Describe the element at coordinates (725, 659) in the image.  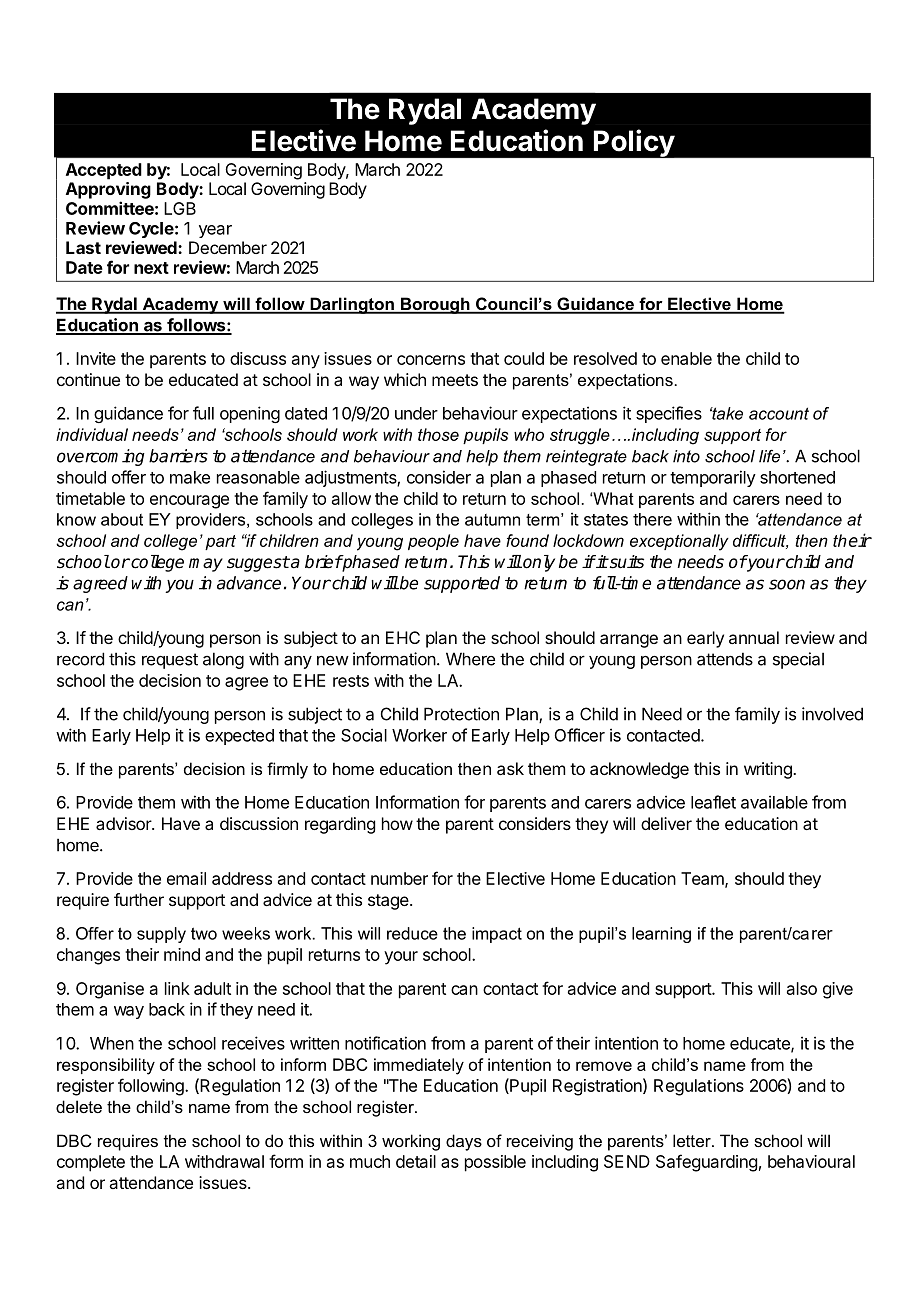
I see `attends` at that location.
